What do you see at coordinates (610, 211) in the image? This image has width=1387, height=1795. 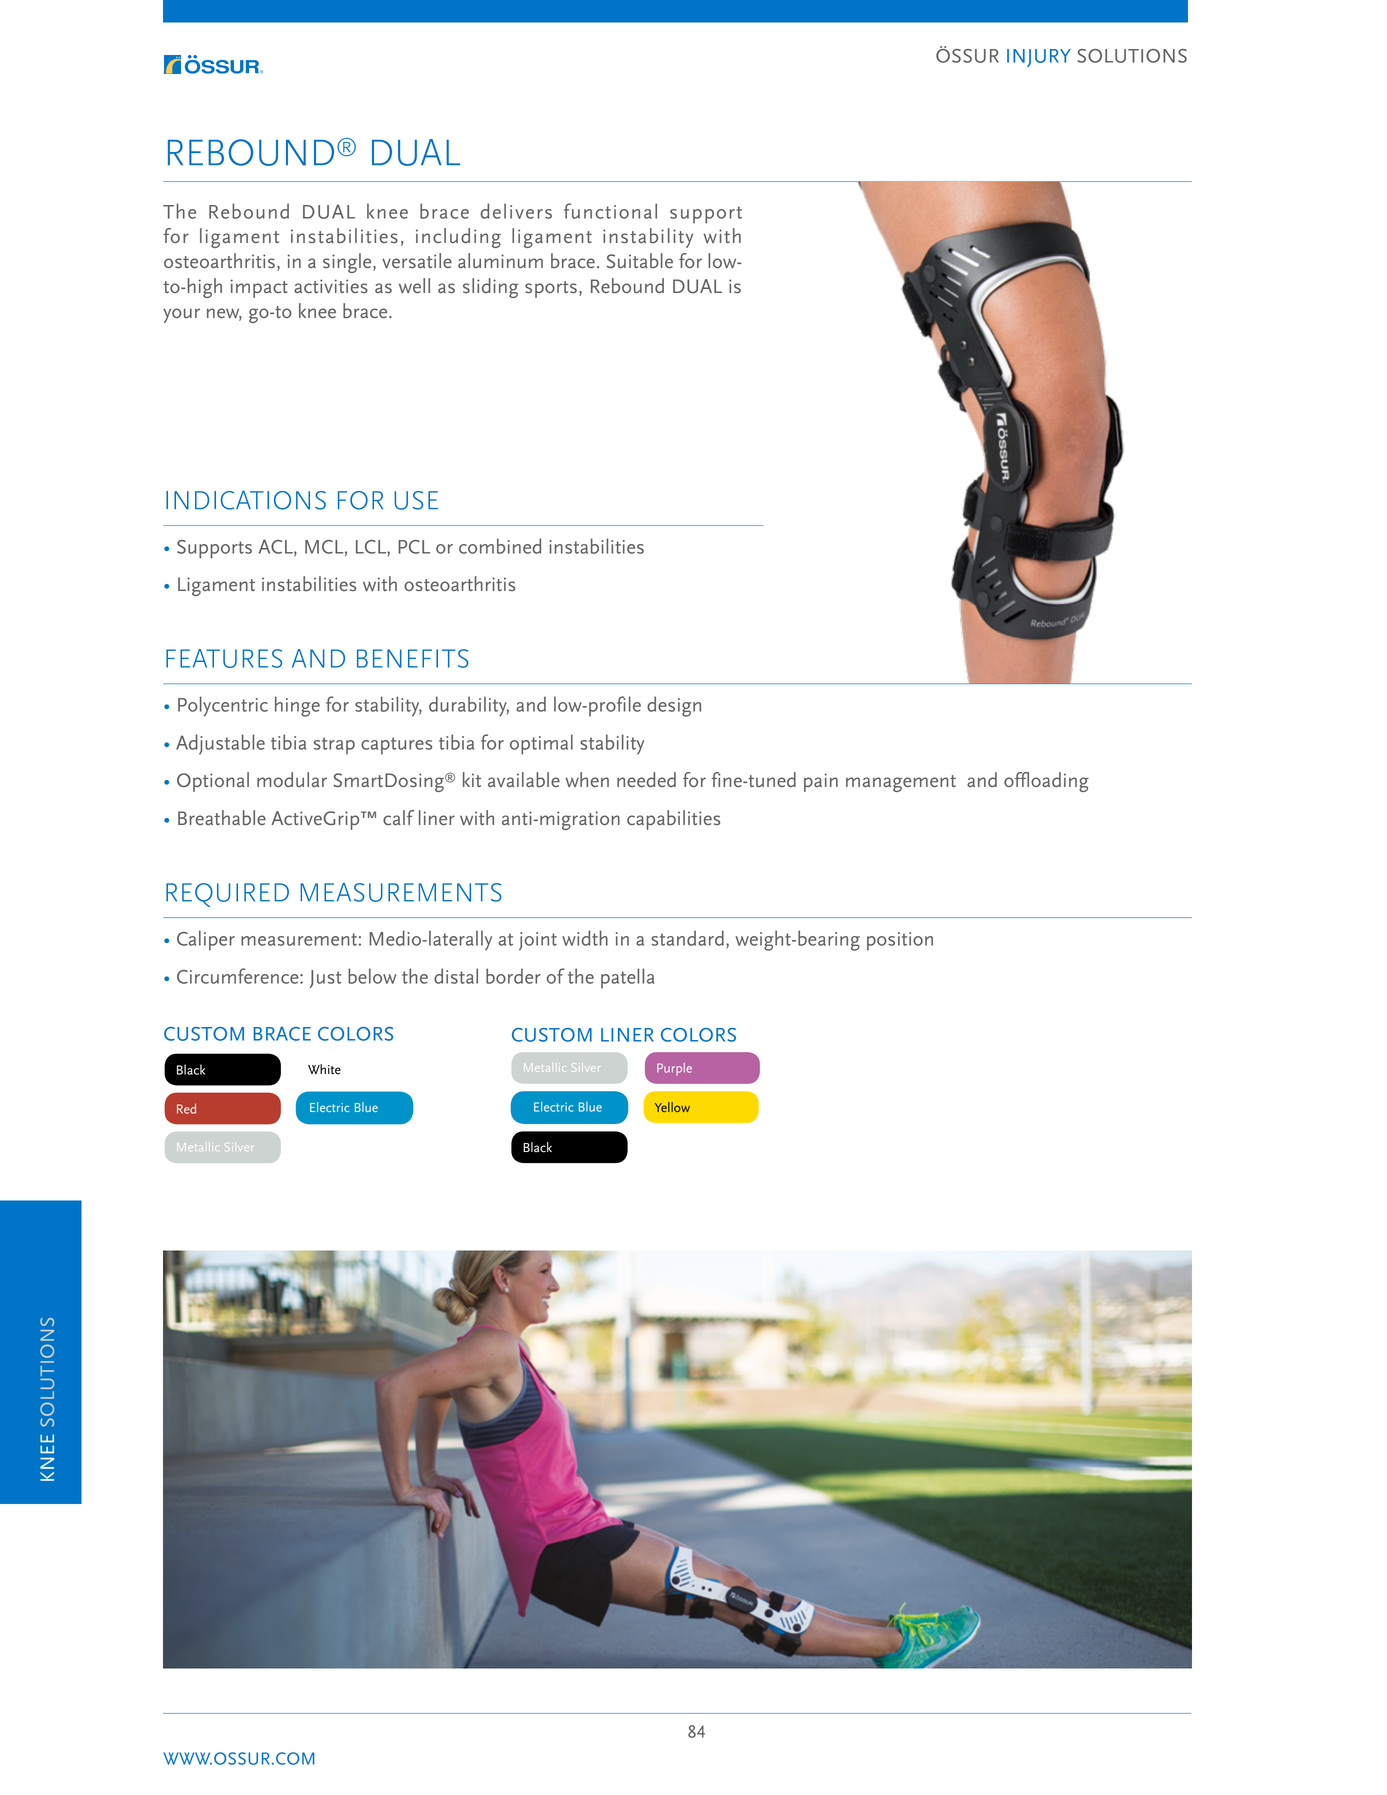 I see `functional` at bounding box center [610, 211].
